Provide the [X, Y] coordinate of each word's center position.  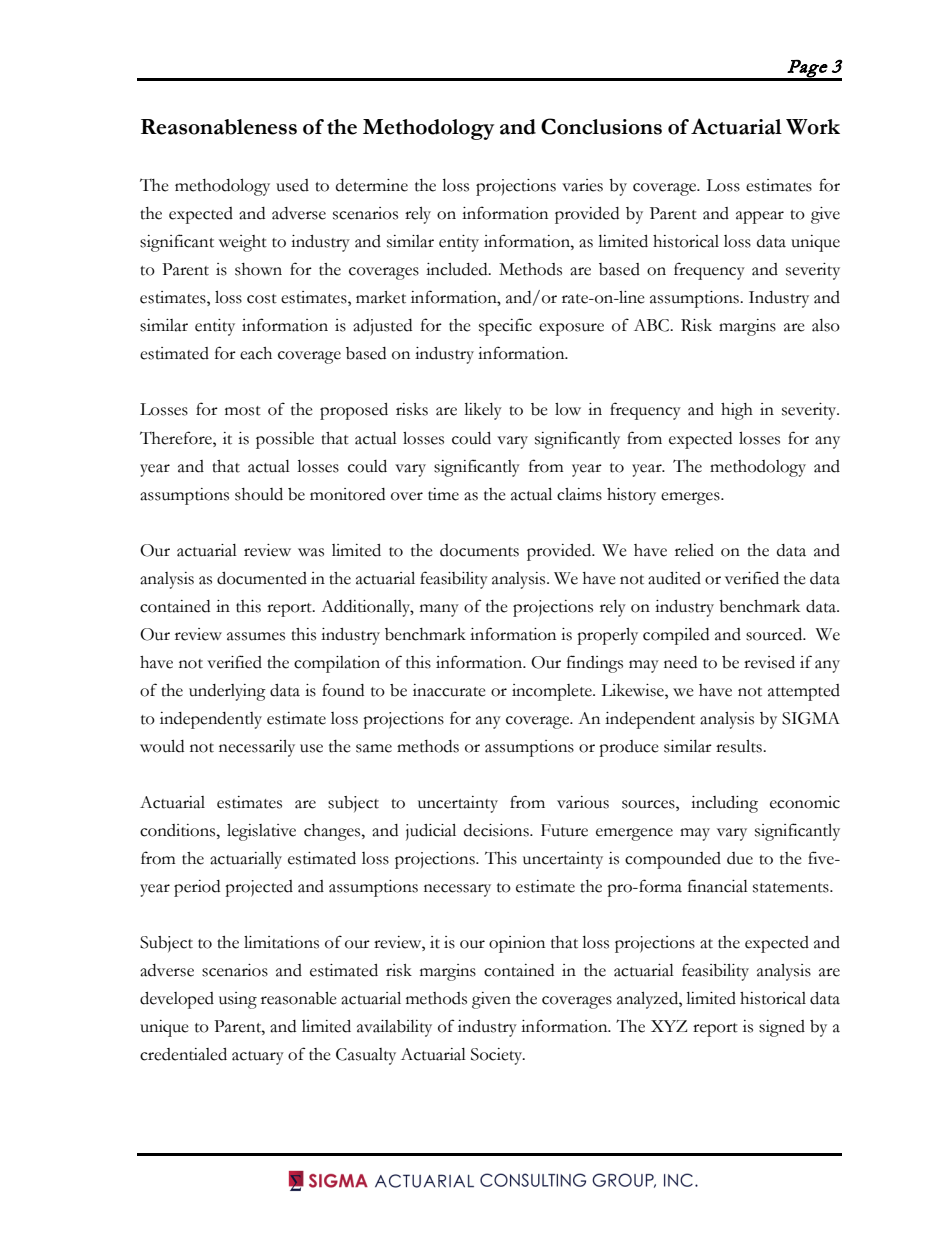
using [238, 1000]
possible [285, 440]
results [740, 746]
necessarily [257, 748]
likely [483, 411]
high [737, 411]
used [292, 185]
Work [813, 127]
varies [582, 185]
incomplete [553, 692]
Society [498, 1056]
